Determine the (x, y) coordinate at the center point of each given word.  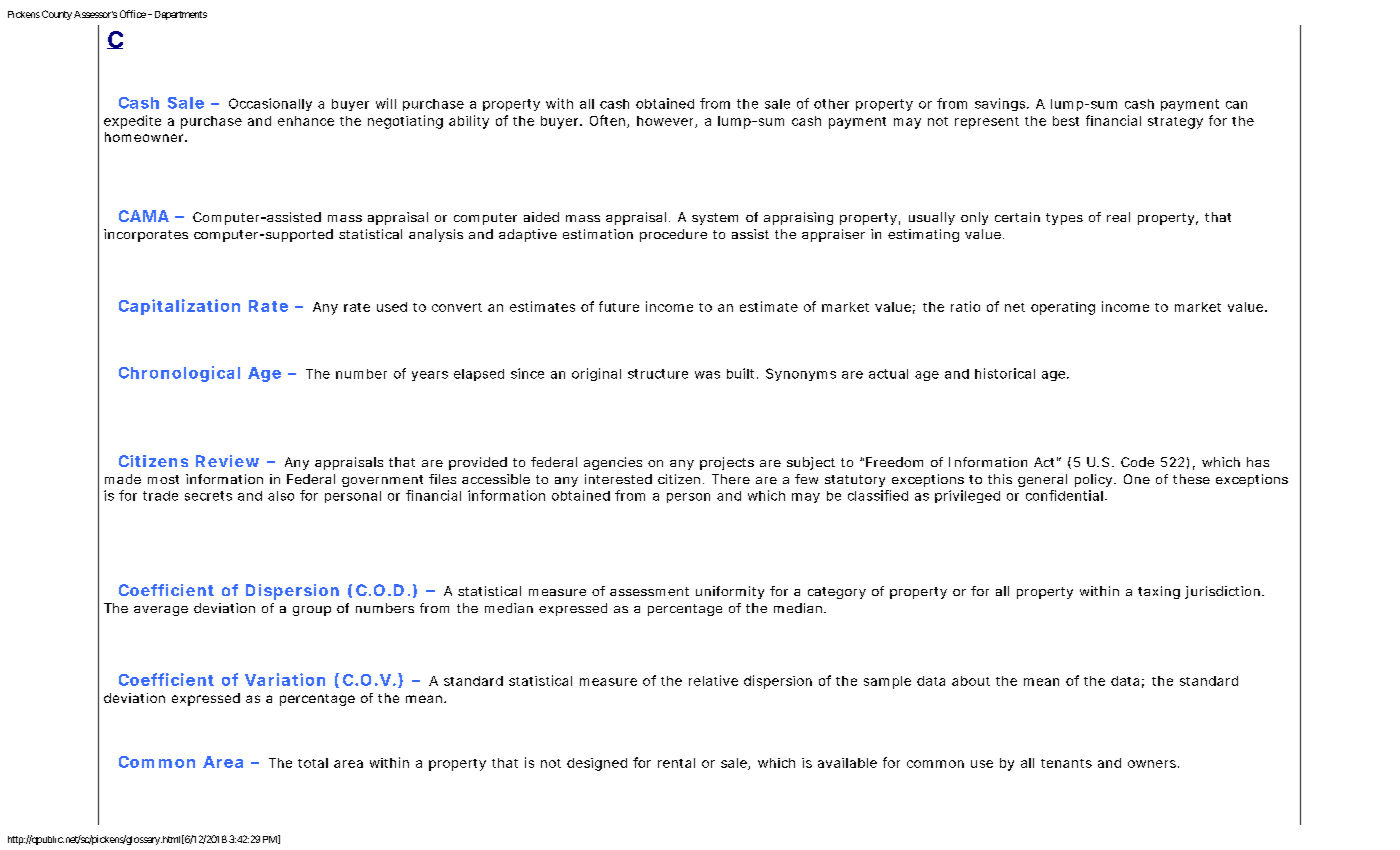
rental (676, 763)
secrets (208, 496)
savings (1001, 104)
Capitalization (179, 307)
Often (607, 120)
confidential (1064, 495)
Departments (179, 15)
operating (1063, 308)
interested (618, 479)
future (619, 306)
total (313, 763)
